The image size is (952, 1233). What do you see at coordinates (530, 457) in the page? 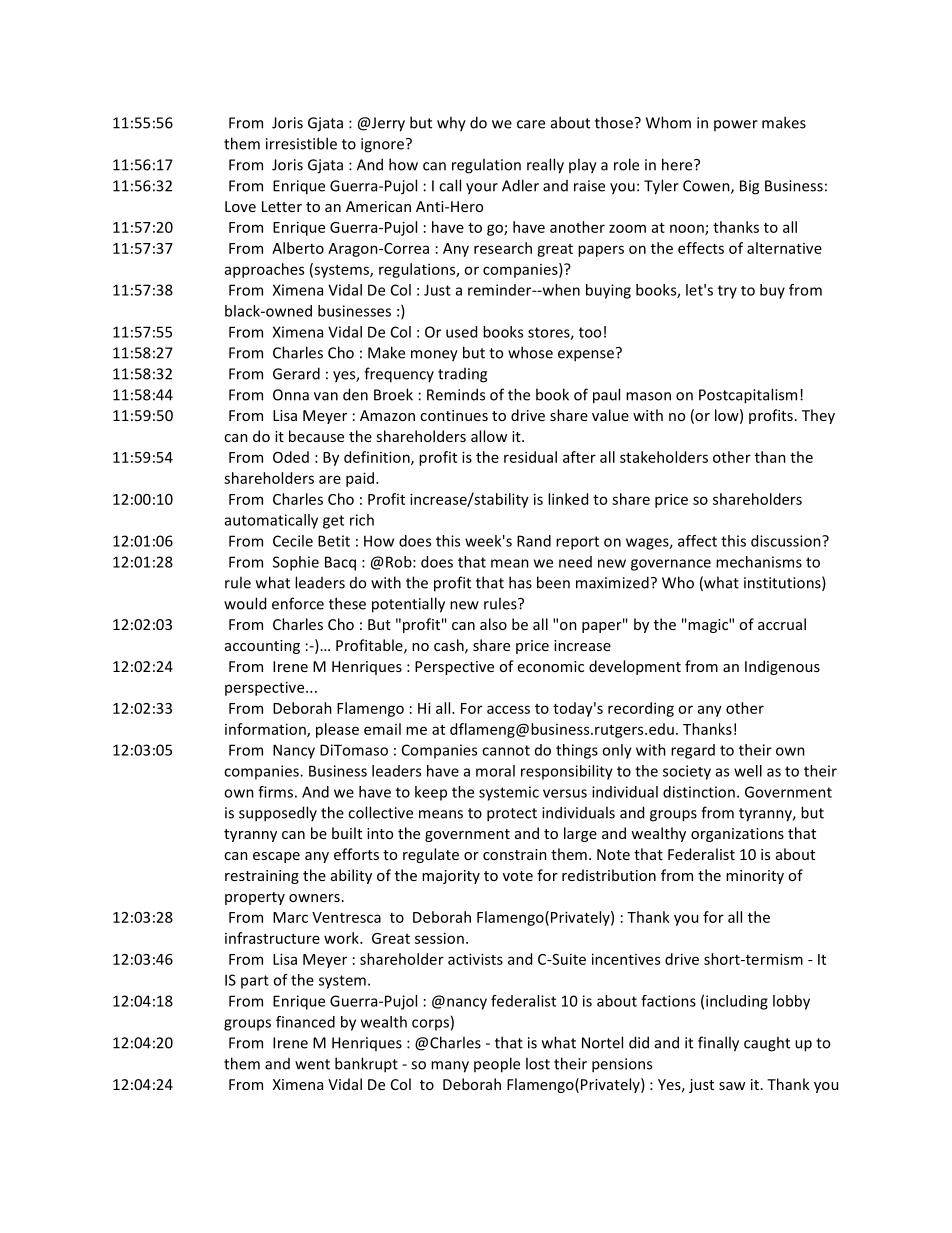
I see `residual` at bounding box center [530, 457].
